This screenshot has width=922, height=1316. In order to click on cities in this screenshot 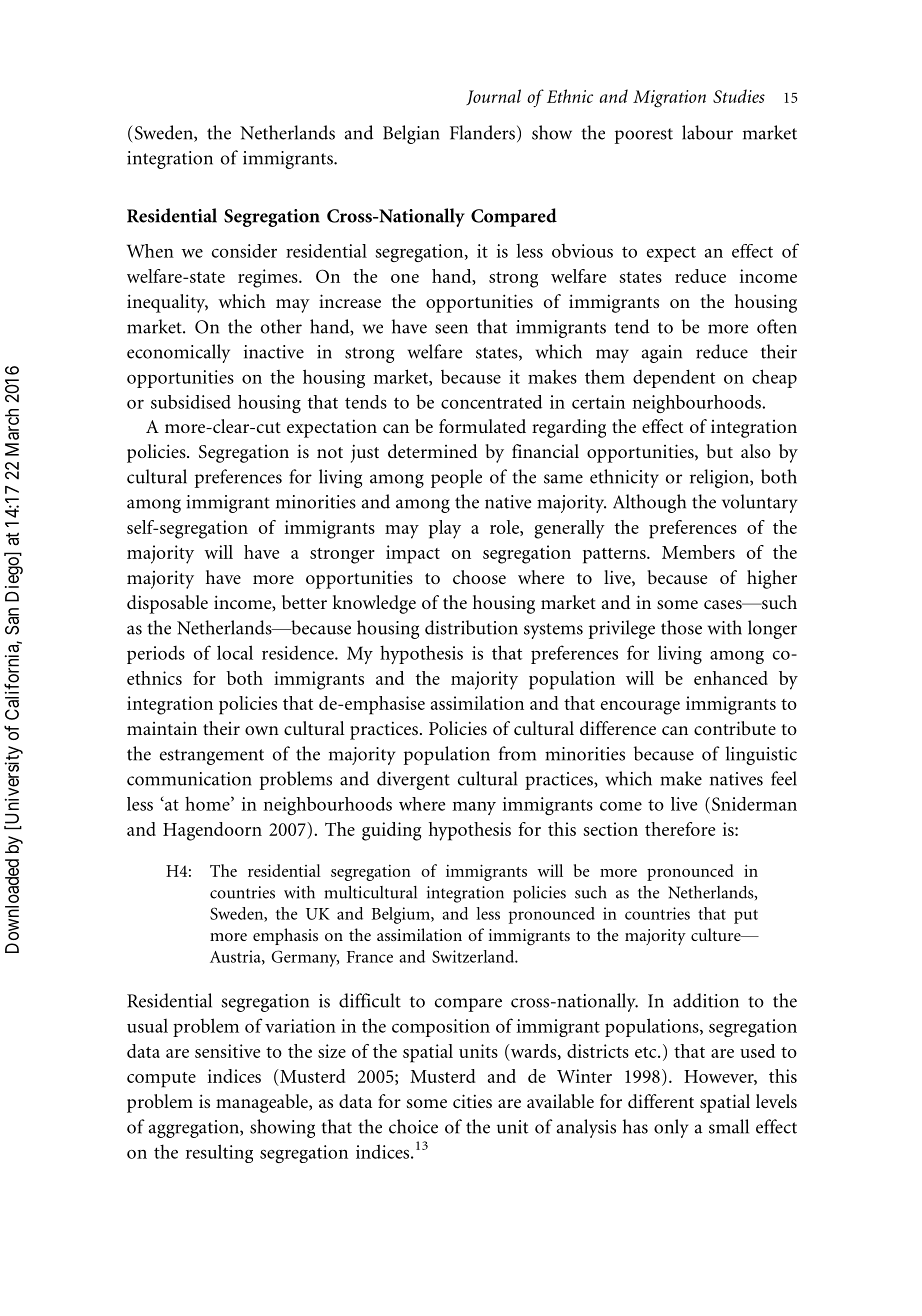, I will do `click(472, 1101)`.
